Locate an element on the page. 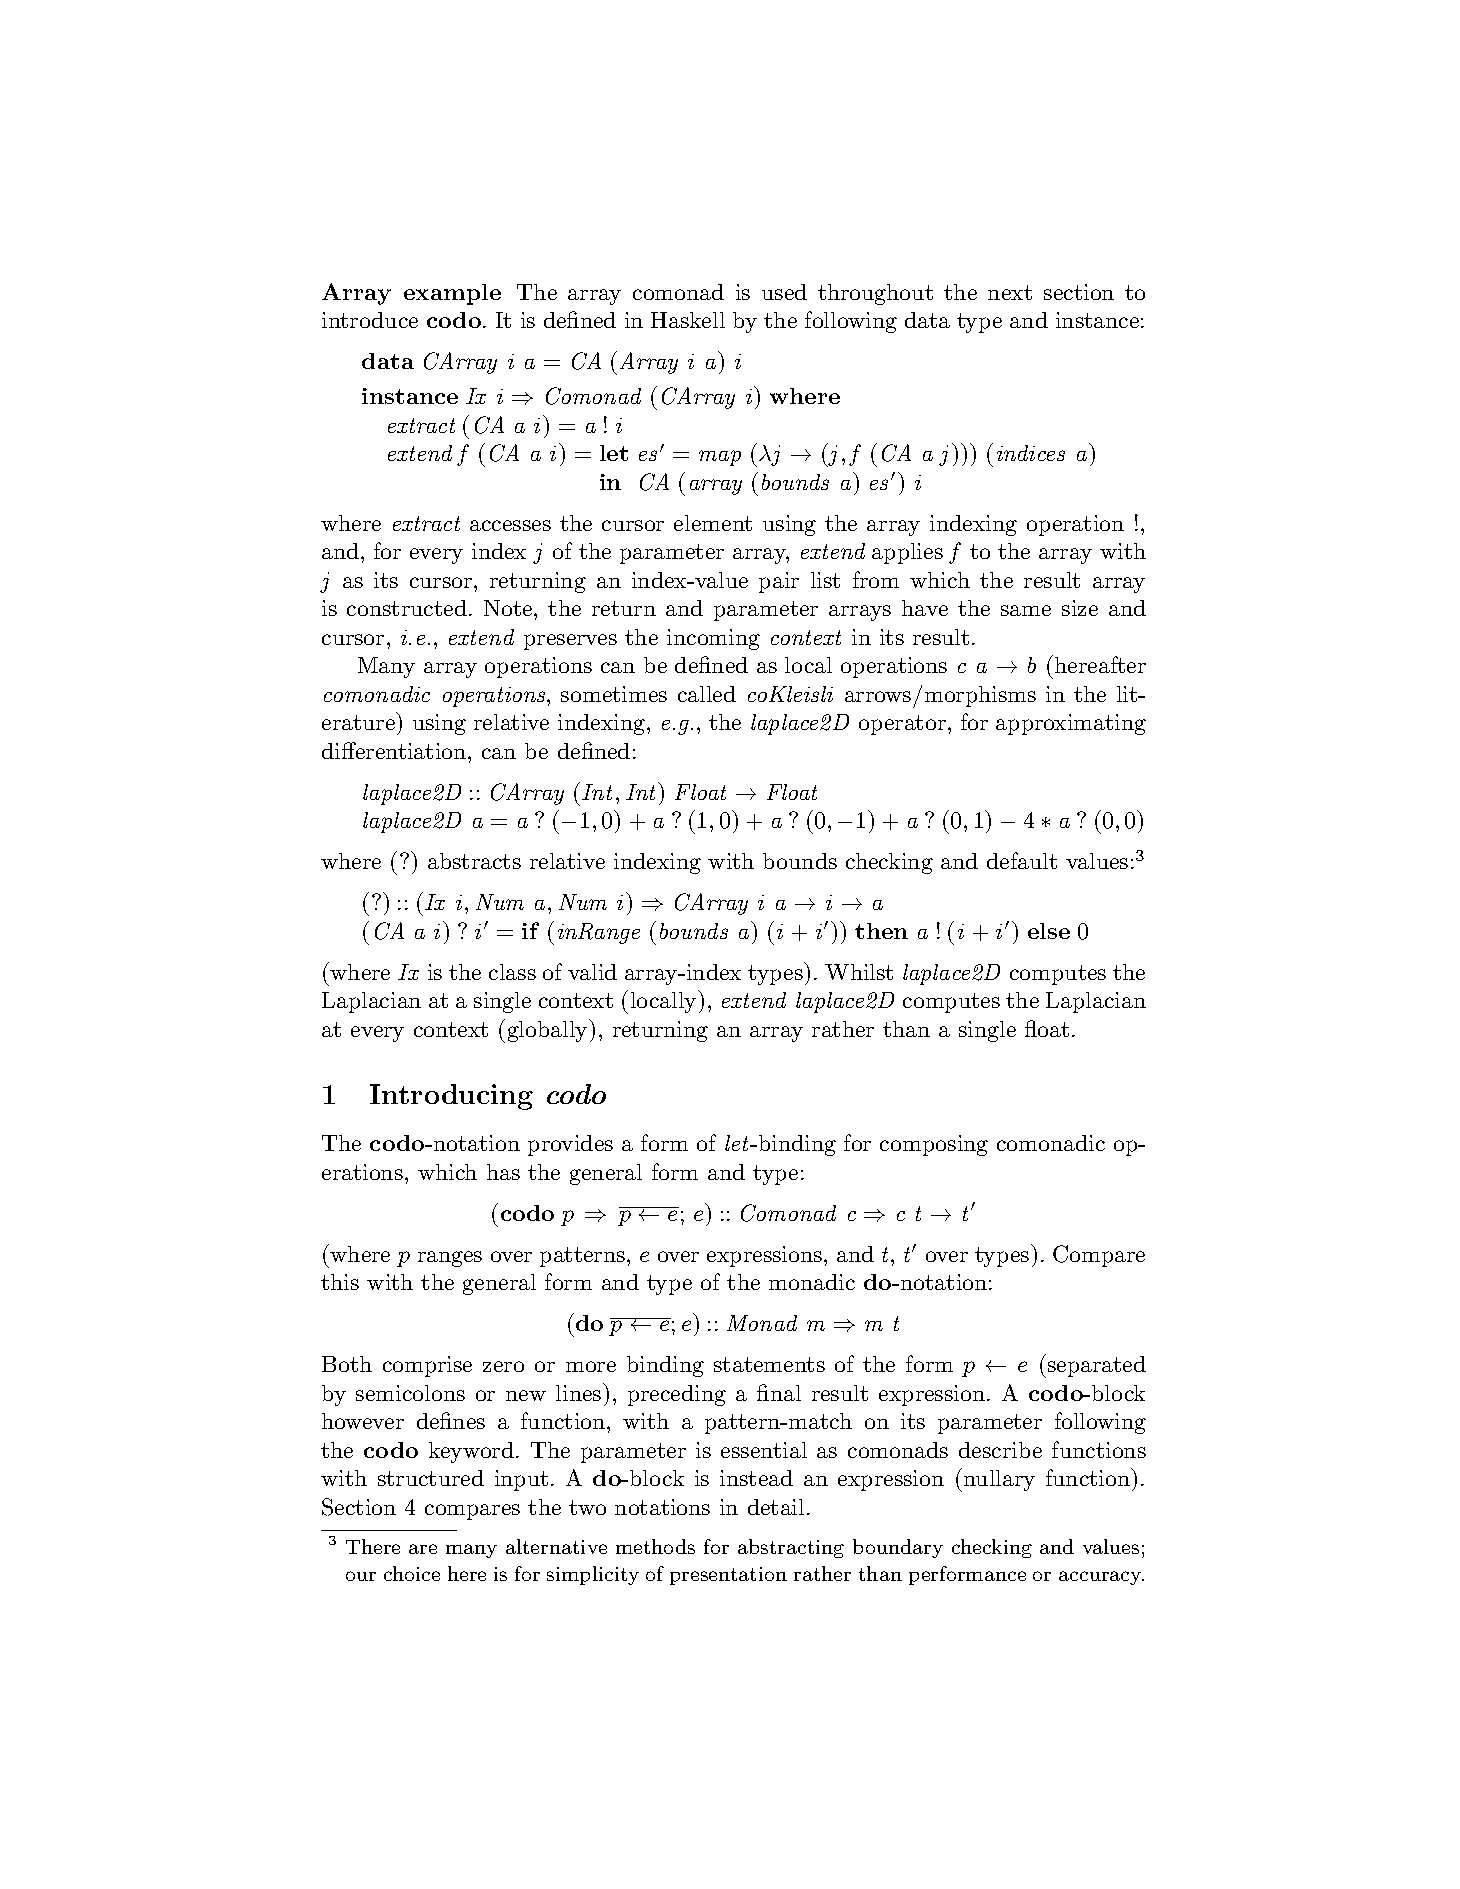  incoming is located at coordinates (713, 639).
